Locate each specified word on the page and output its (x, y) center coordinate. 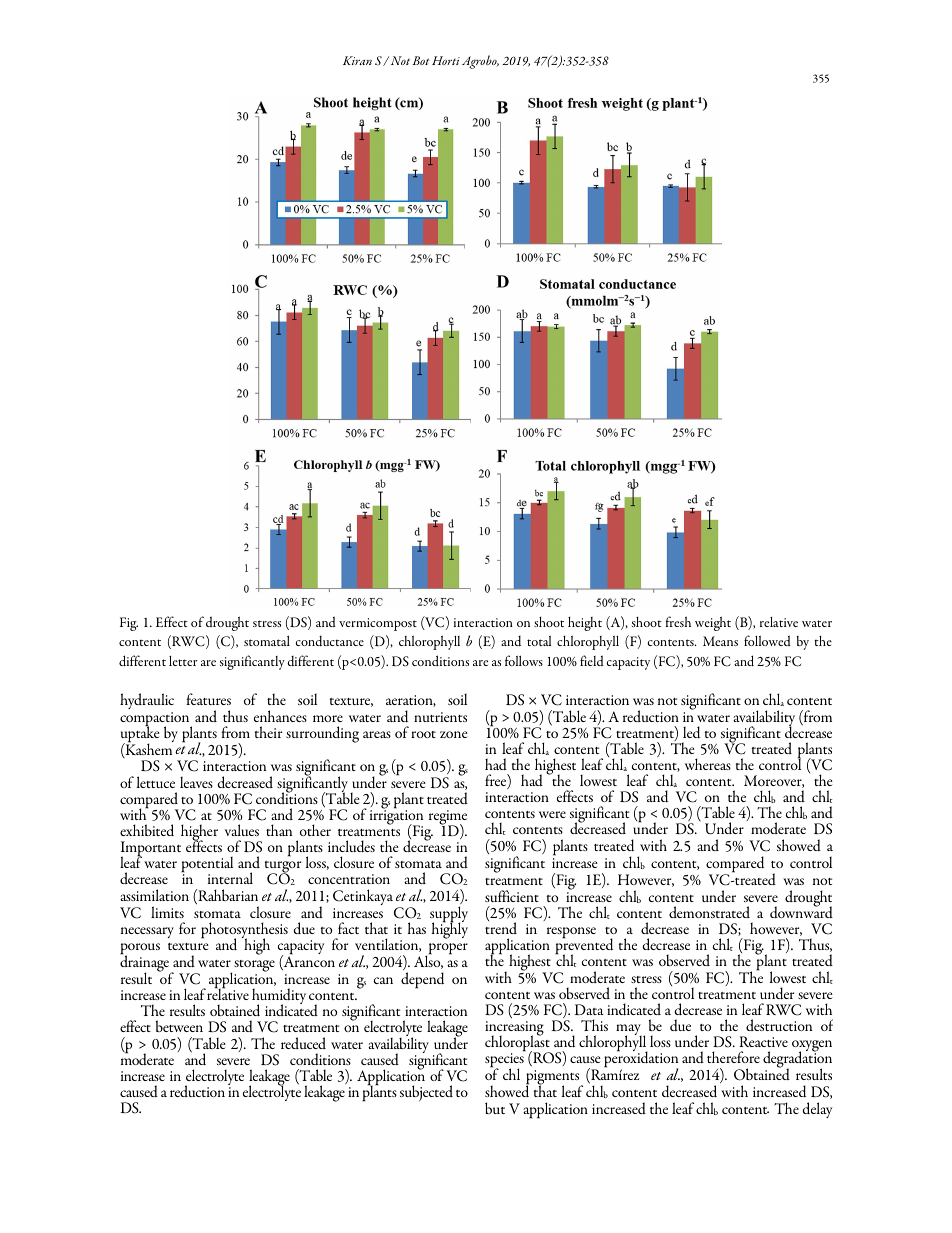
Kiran (357, 60)
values (242, 830)
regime (448, 818)
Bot (420, 60)
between (179, 1026)
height (585, 624)
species (505, 1060)
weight (713, 623)
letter (183, 661)
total (539, 641)
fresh (678, 621)
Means (720, 641)
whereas (708, 764)
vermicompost (378, 624)
